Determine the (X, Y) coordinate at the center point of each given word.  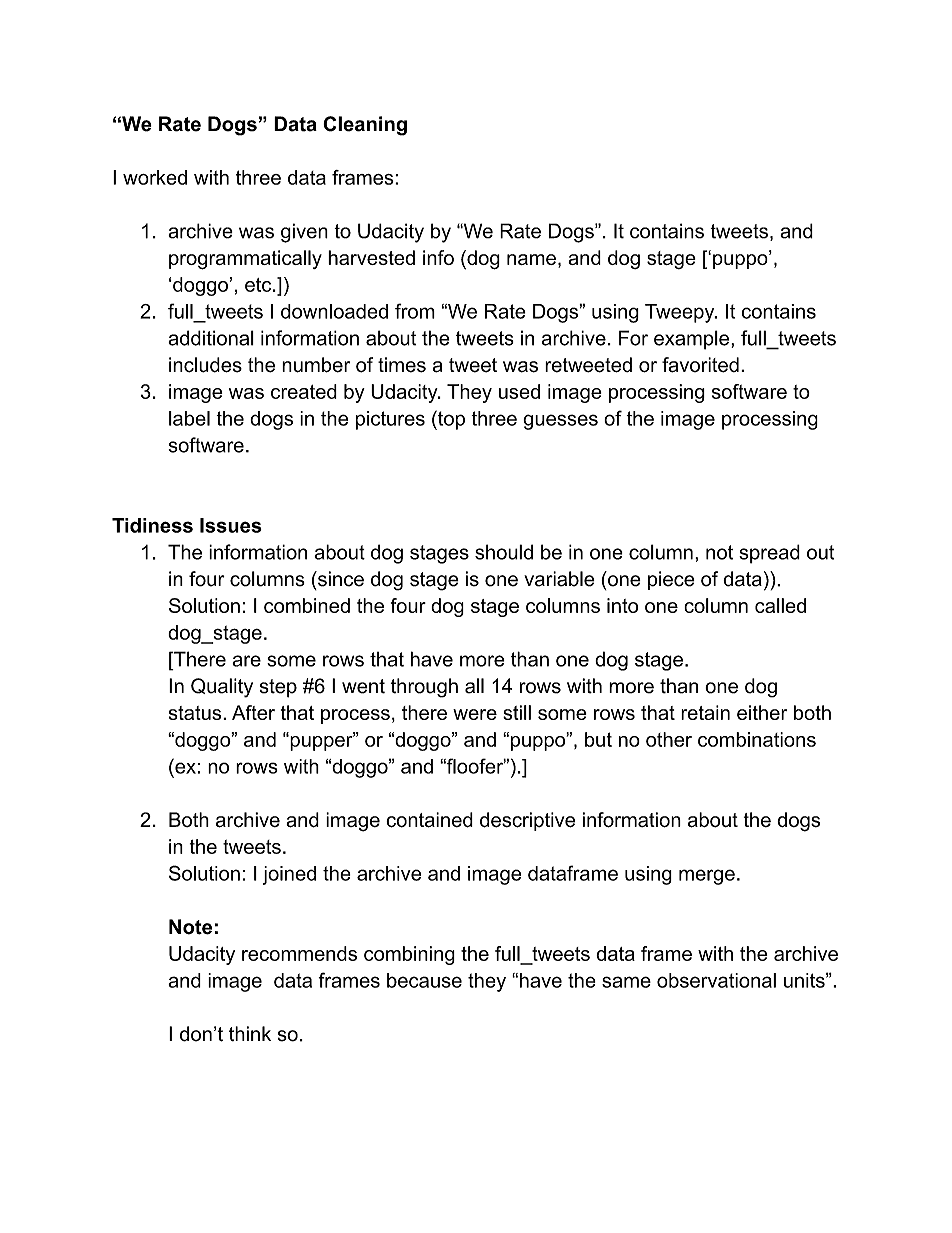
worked (155, 177)
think (250, 1033)
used (519, 391)
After (253, 712)
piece (671, 580)
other (669, 739)
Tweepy (681, 313)
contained (429, 820)
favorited (700, 365)
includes (205, 365)
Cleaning (365, 126)
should (504, 552)
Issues (231, 525)
